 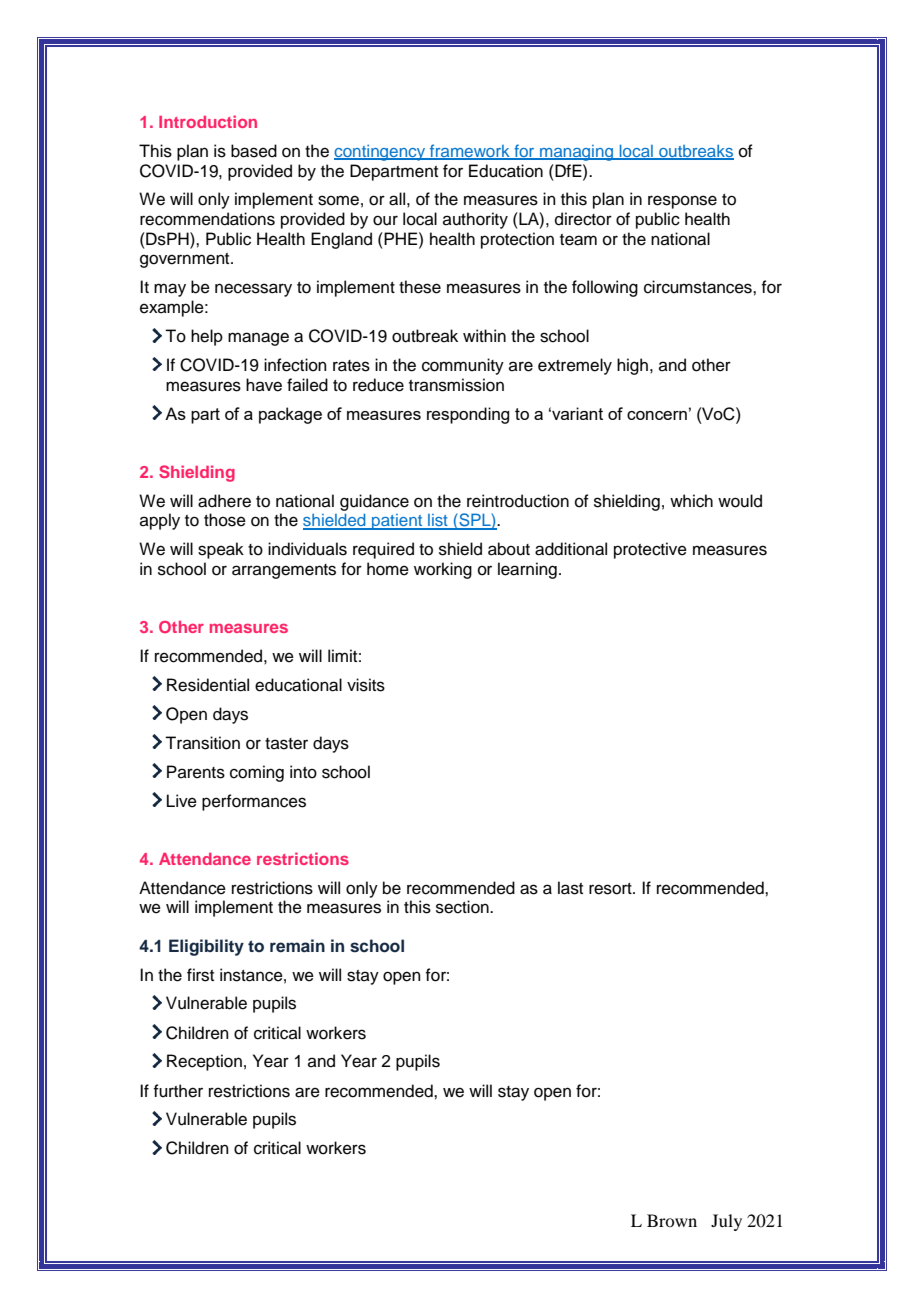 I want to click on based, so click(x=254, y=151).
